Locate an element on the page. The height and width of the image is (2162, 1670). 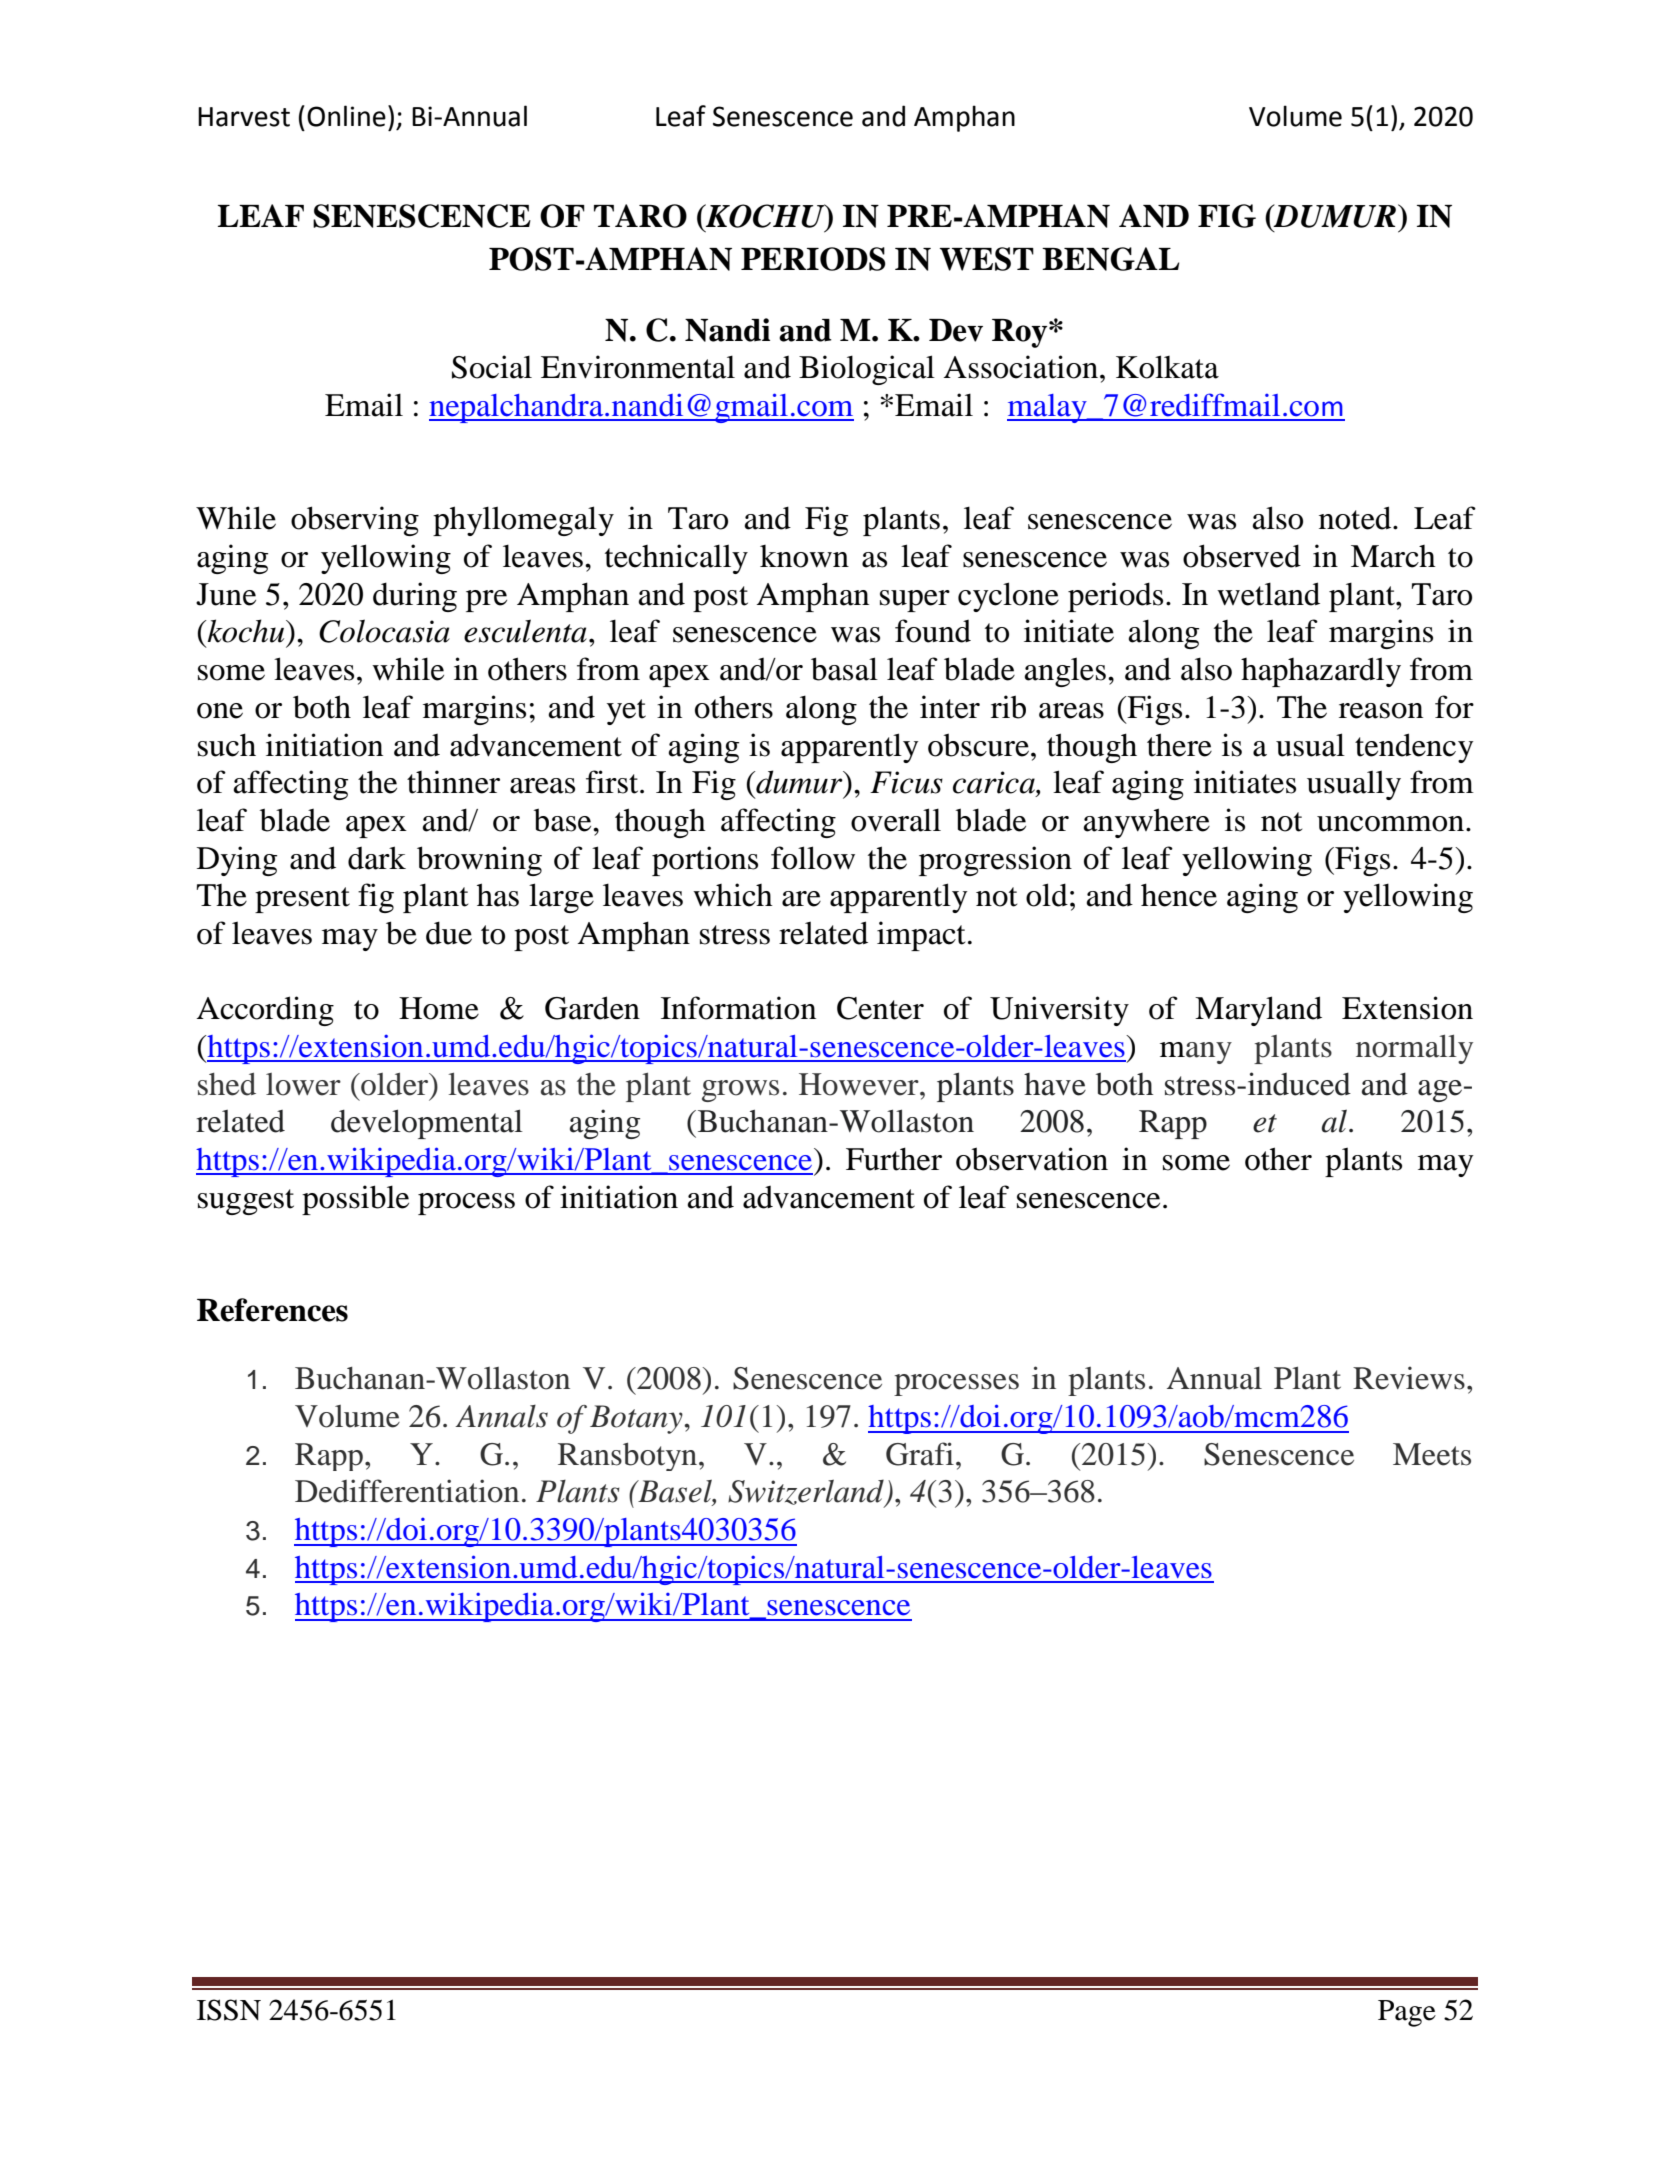
during is located at coordinates (415, 597).
